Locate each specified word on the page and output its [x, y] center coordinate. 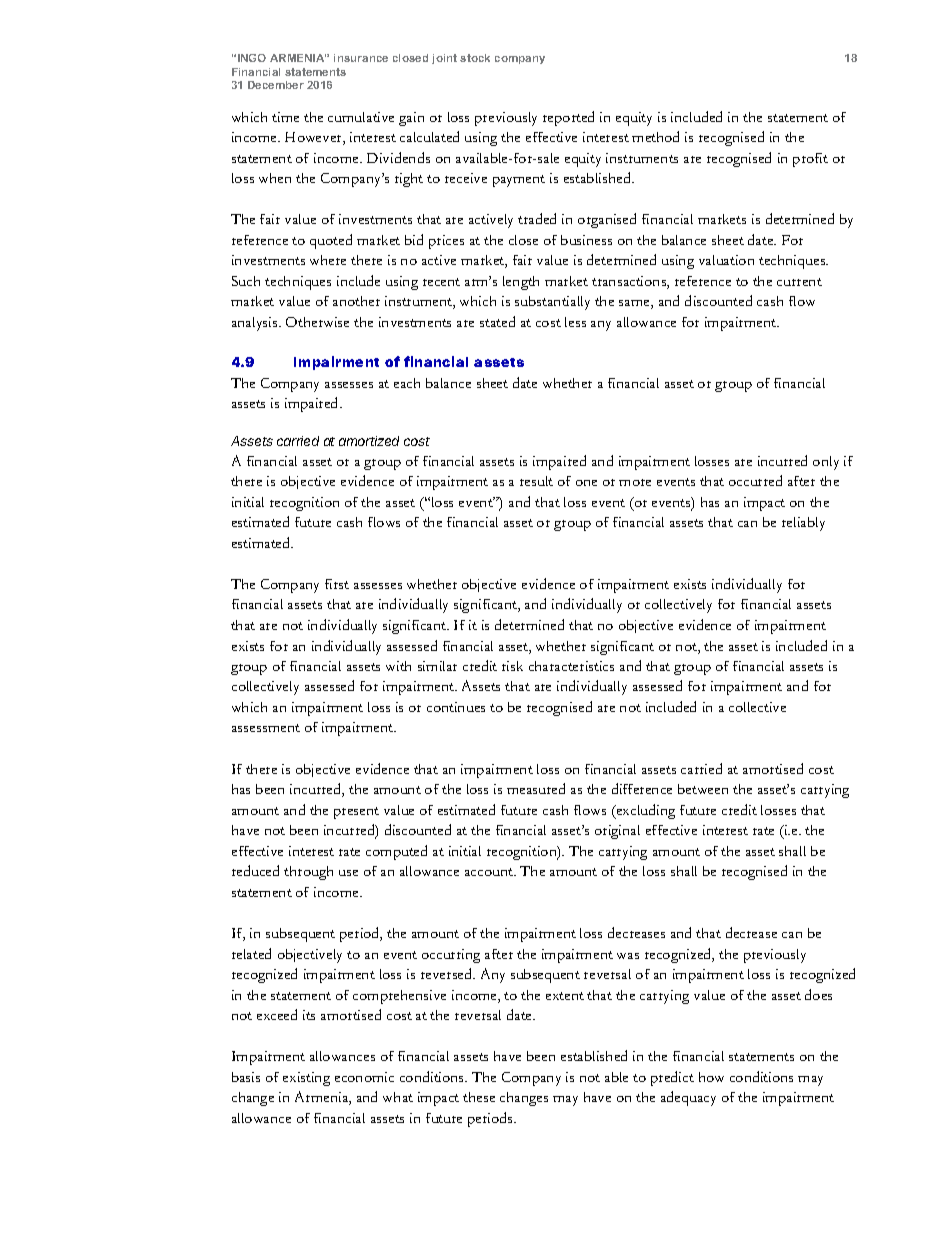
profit [810, 160]
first [337, 584]
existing [306, 1079]
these [479, 1097]
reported [568, 118]
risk [512, 666]
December [276, 85]
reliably [803, 524]
